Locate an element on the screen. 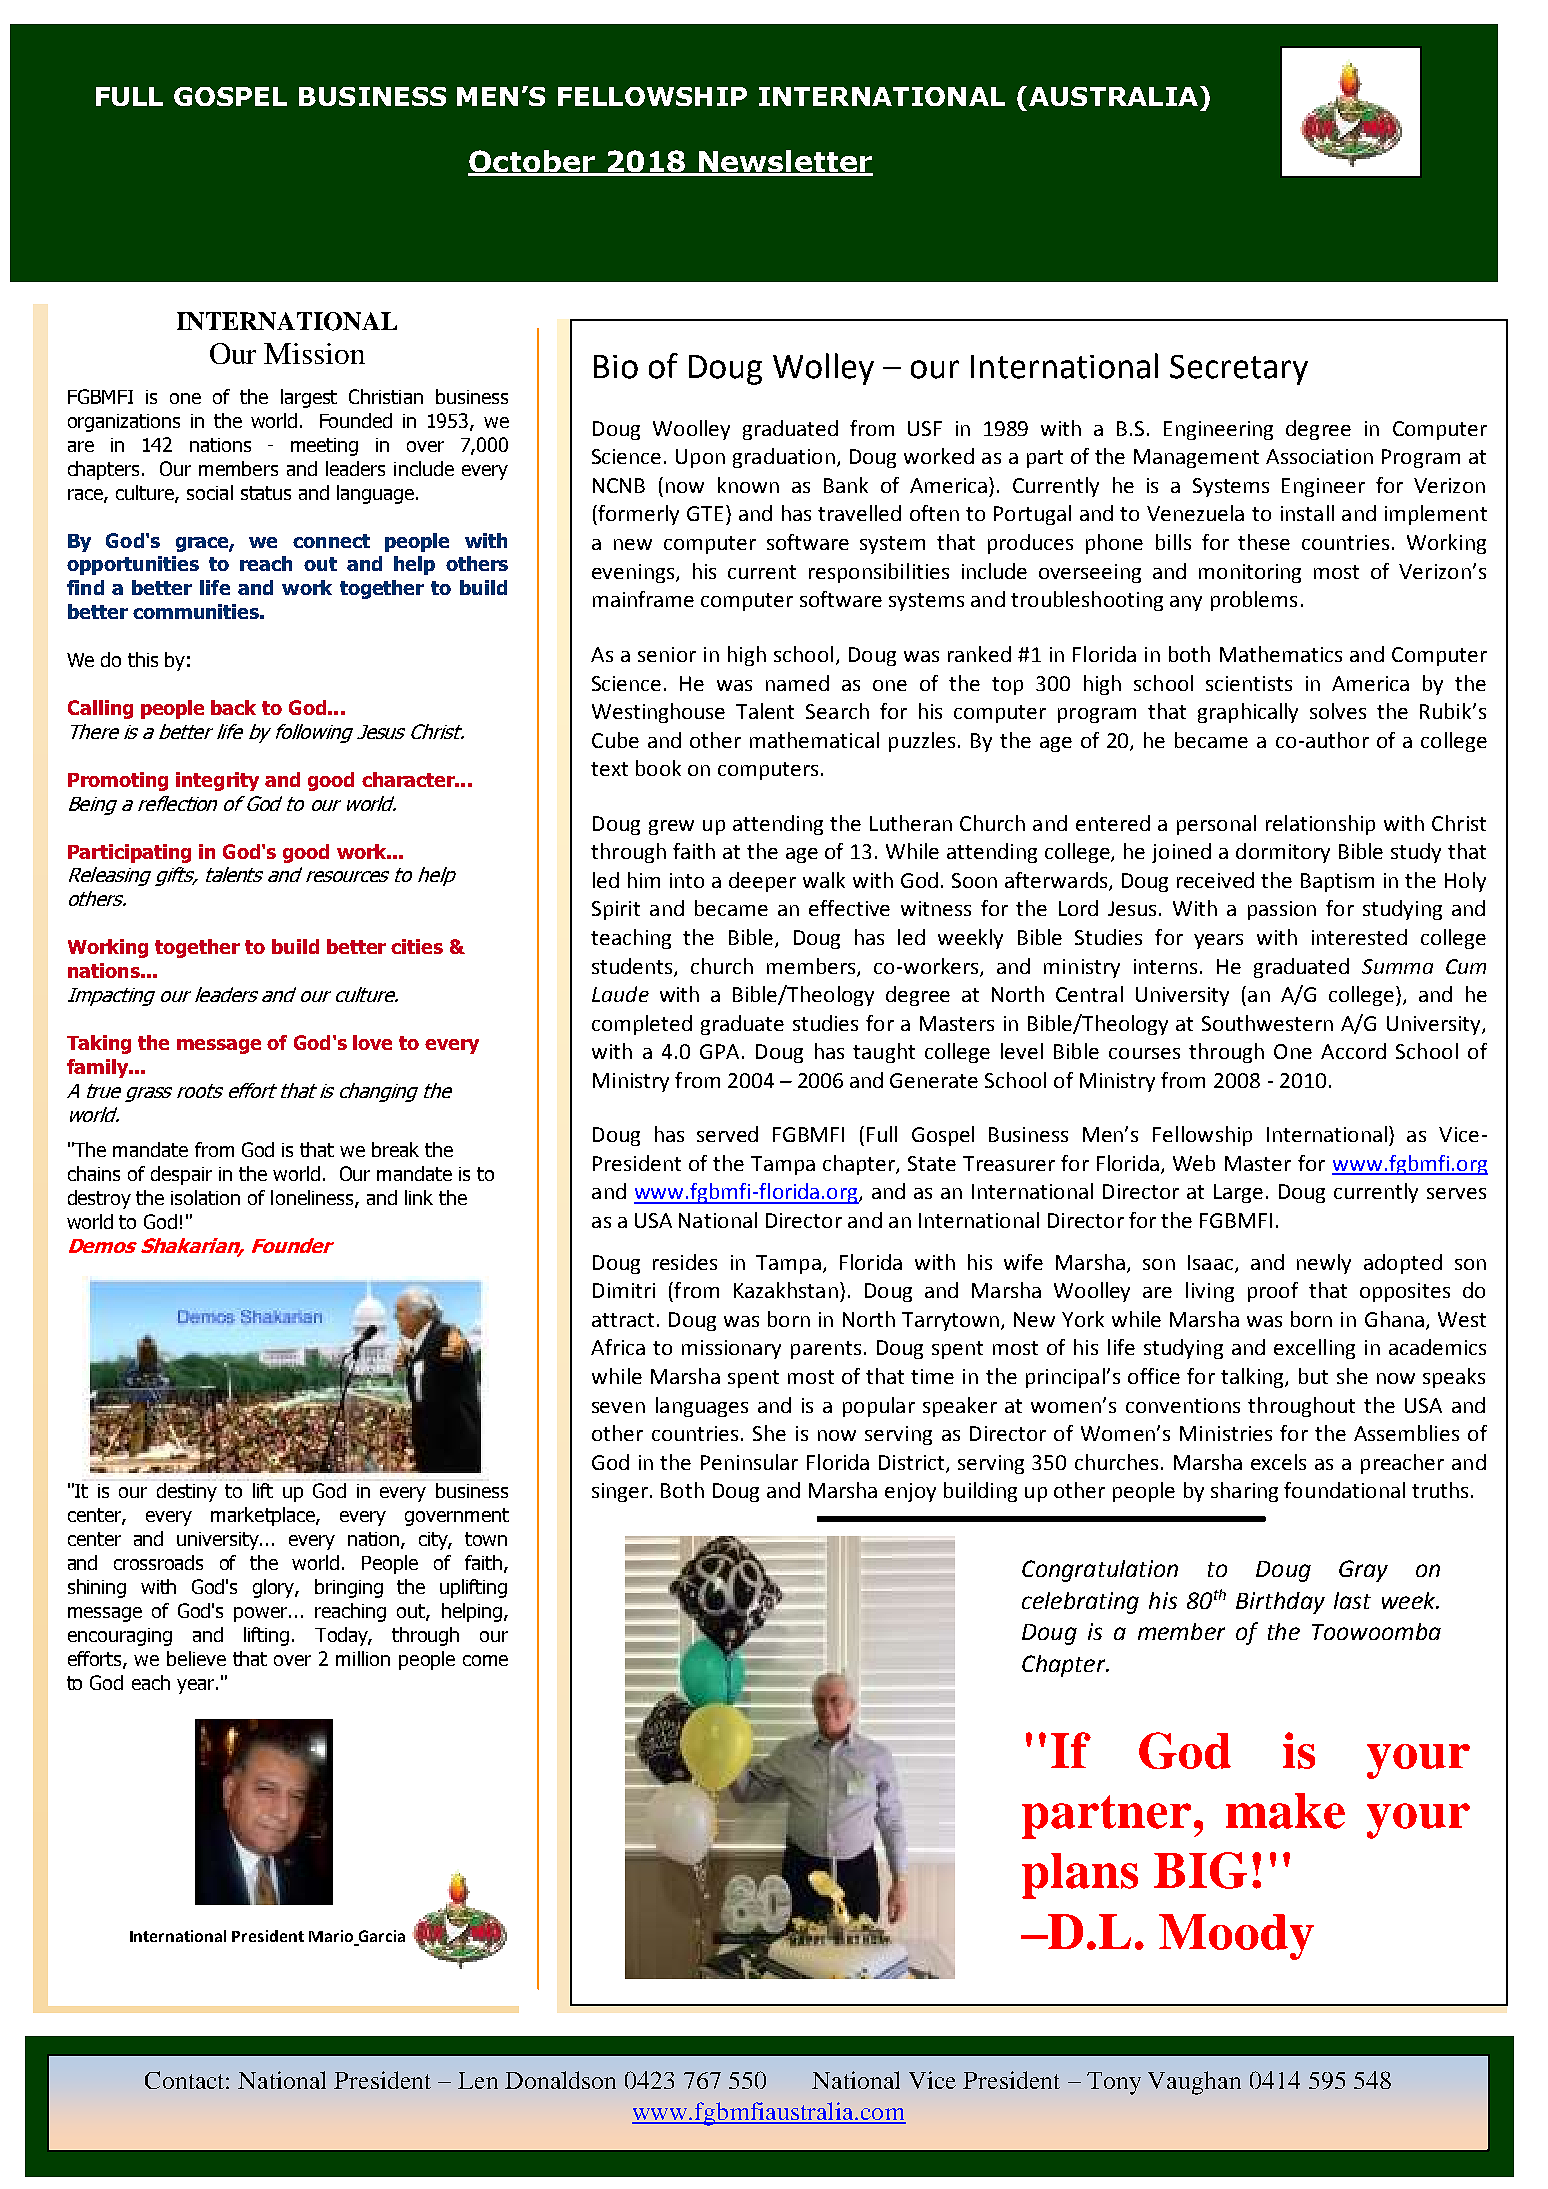 This screenshot has height=2189, width=1548. despair is located at coordinates (181, 1175).
